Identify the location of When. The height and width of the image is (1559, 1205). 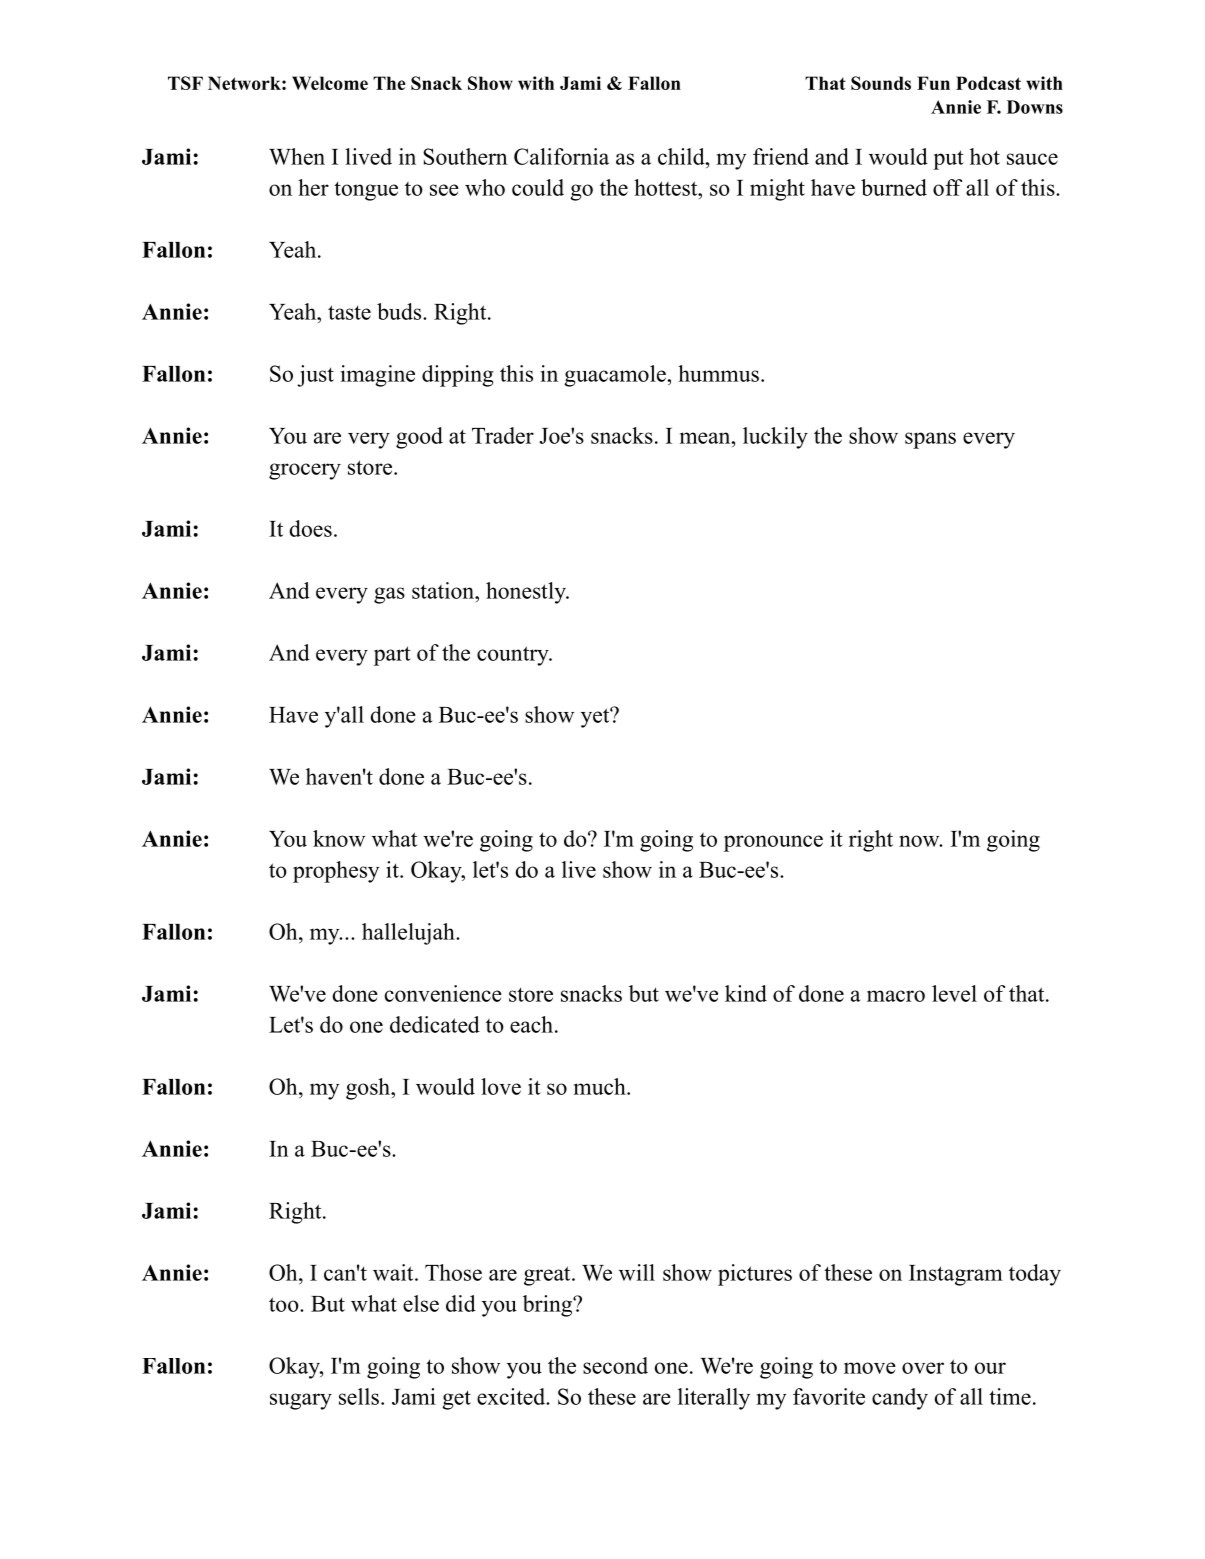
(297, 156).
